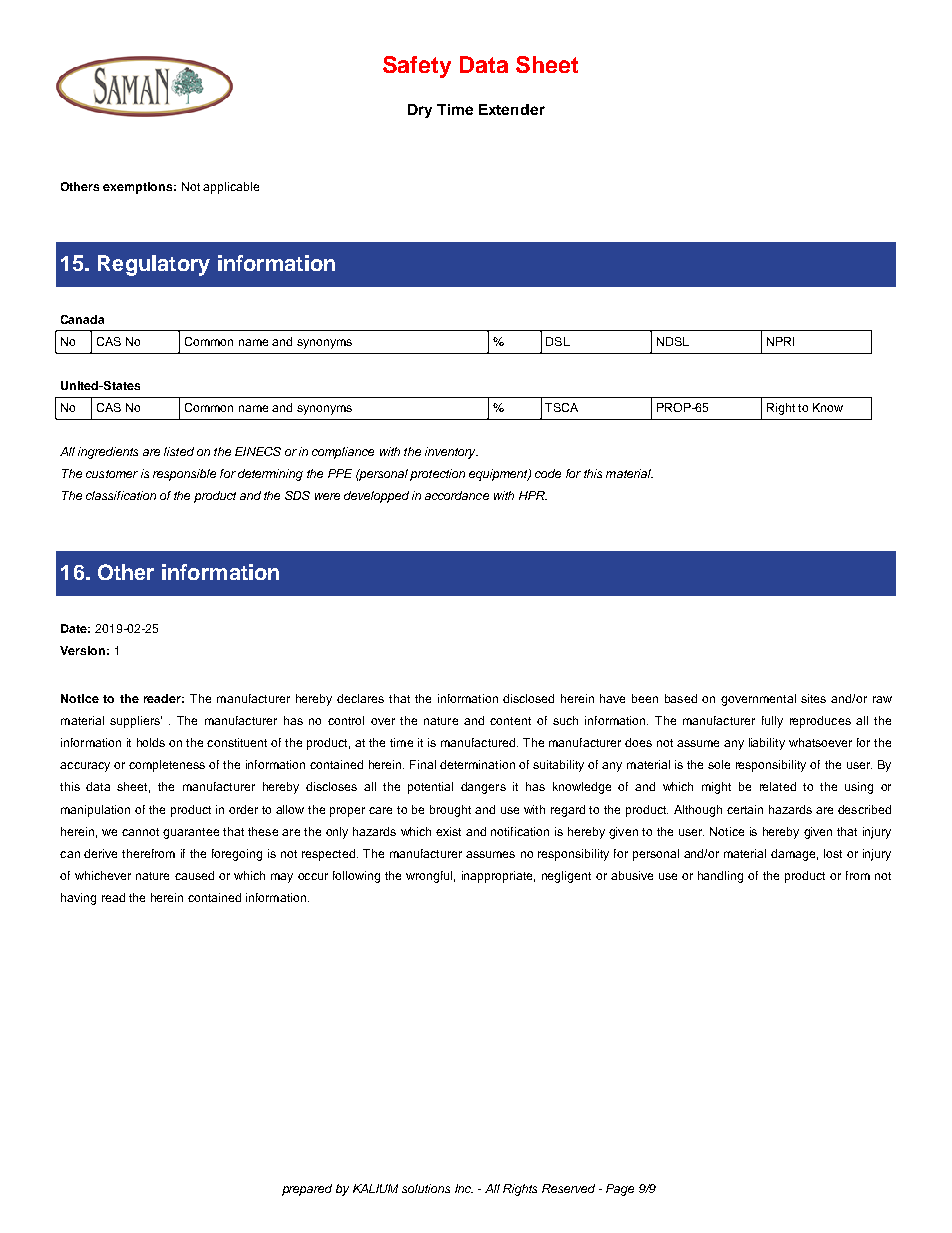 This screenshot has width=952, height=1233. I want to click on Inc, so click(464, 1188).
